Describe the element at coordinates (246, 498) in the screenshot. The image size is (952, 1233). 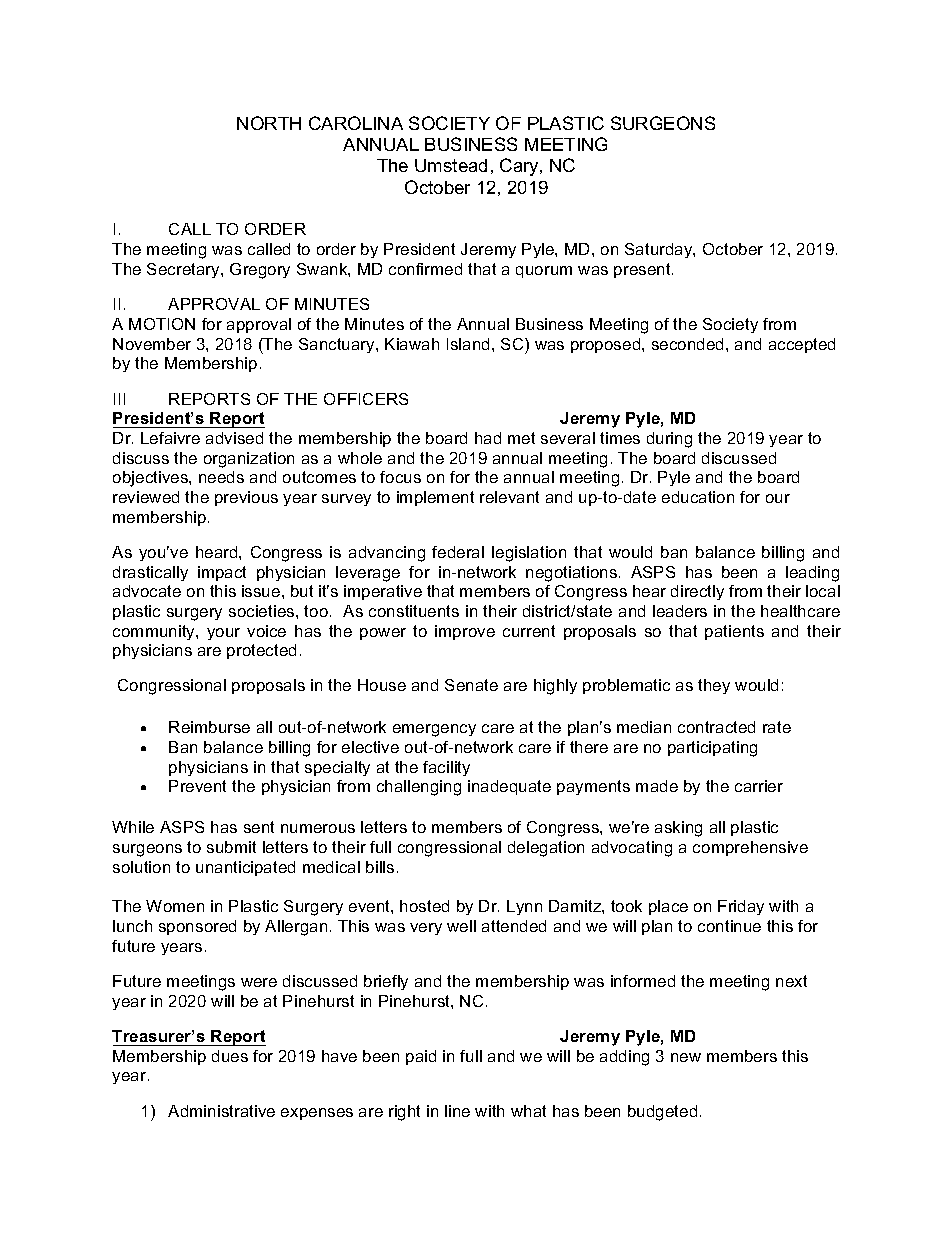
I see `previous` at that location.
